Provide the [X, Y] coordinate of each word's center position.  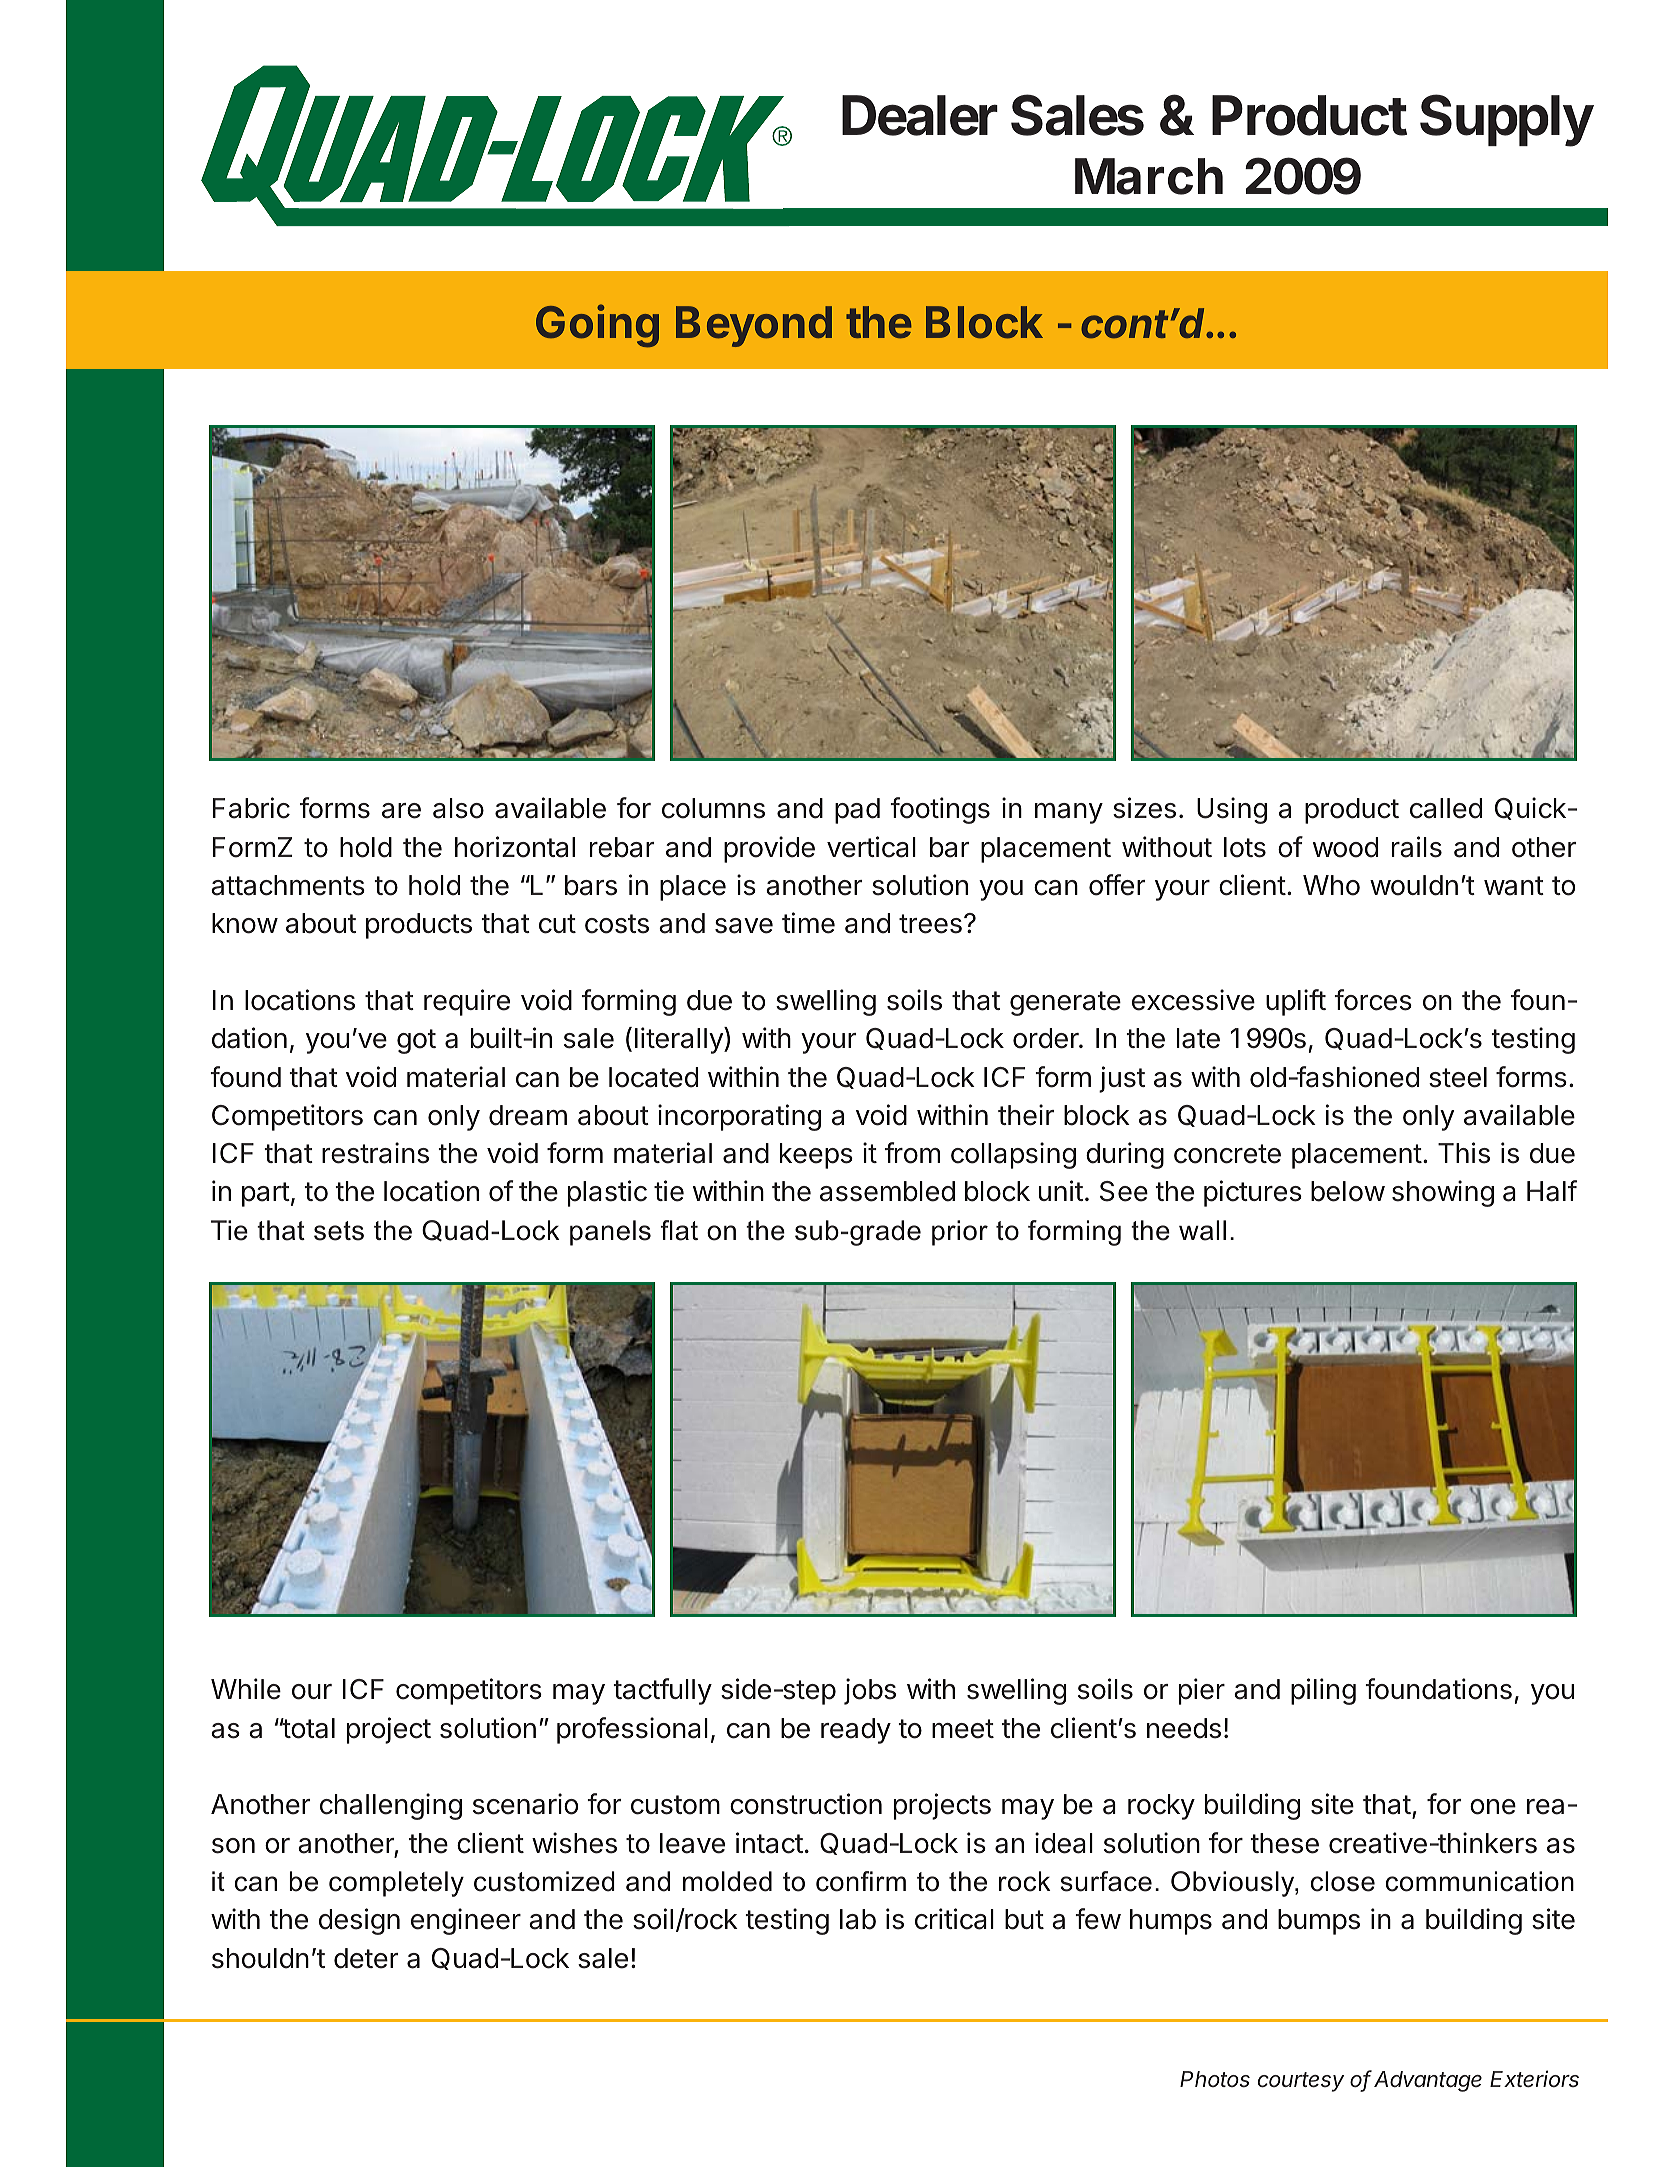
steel [1458, 1077]
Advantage [1428, 2081]
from [912, 1153]
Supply [1507, 120]
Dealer [920, 115]
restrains [375, 1153]
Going [597, 326]
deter [366, 1958]
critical [954, 1919]
